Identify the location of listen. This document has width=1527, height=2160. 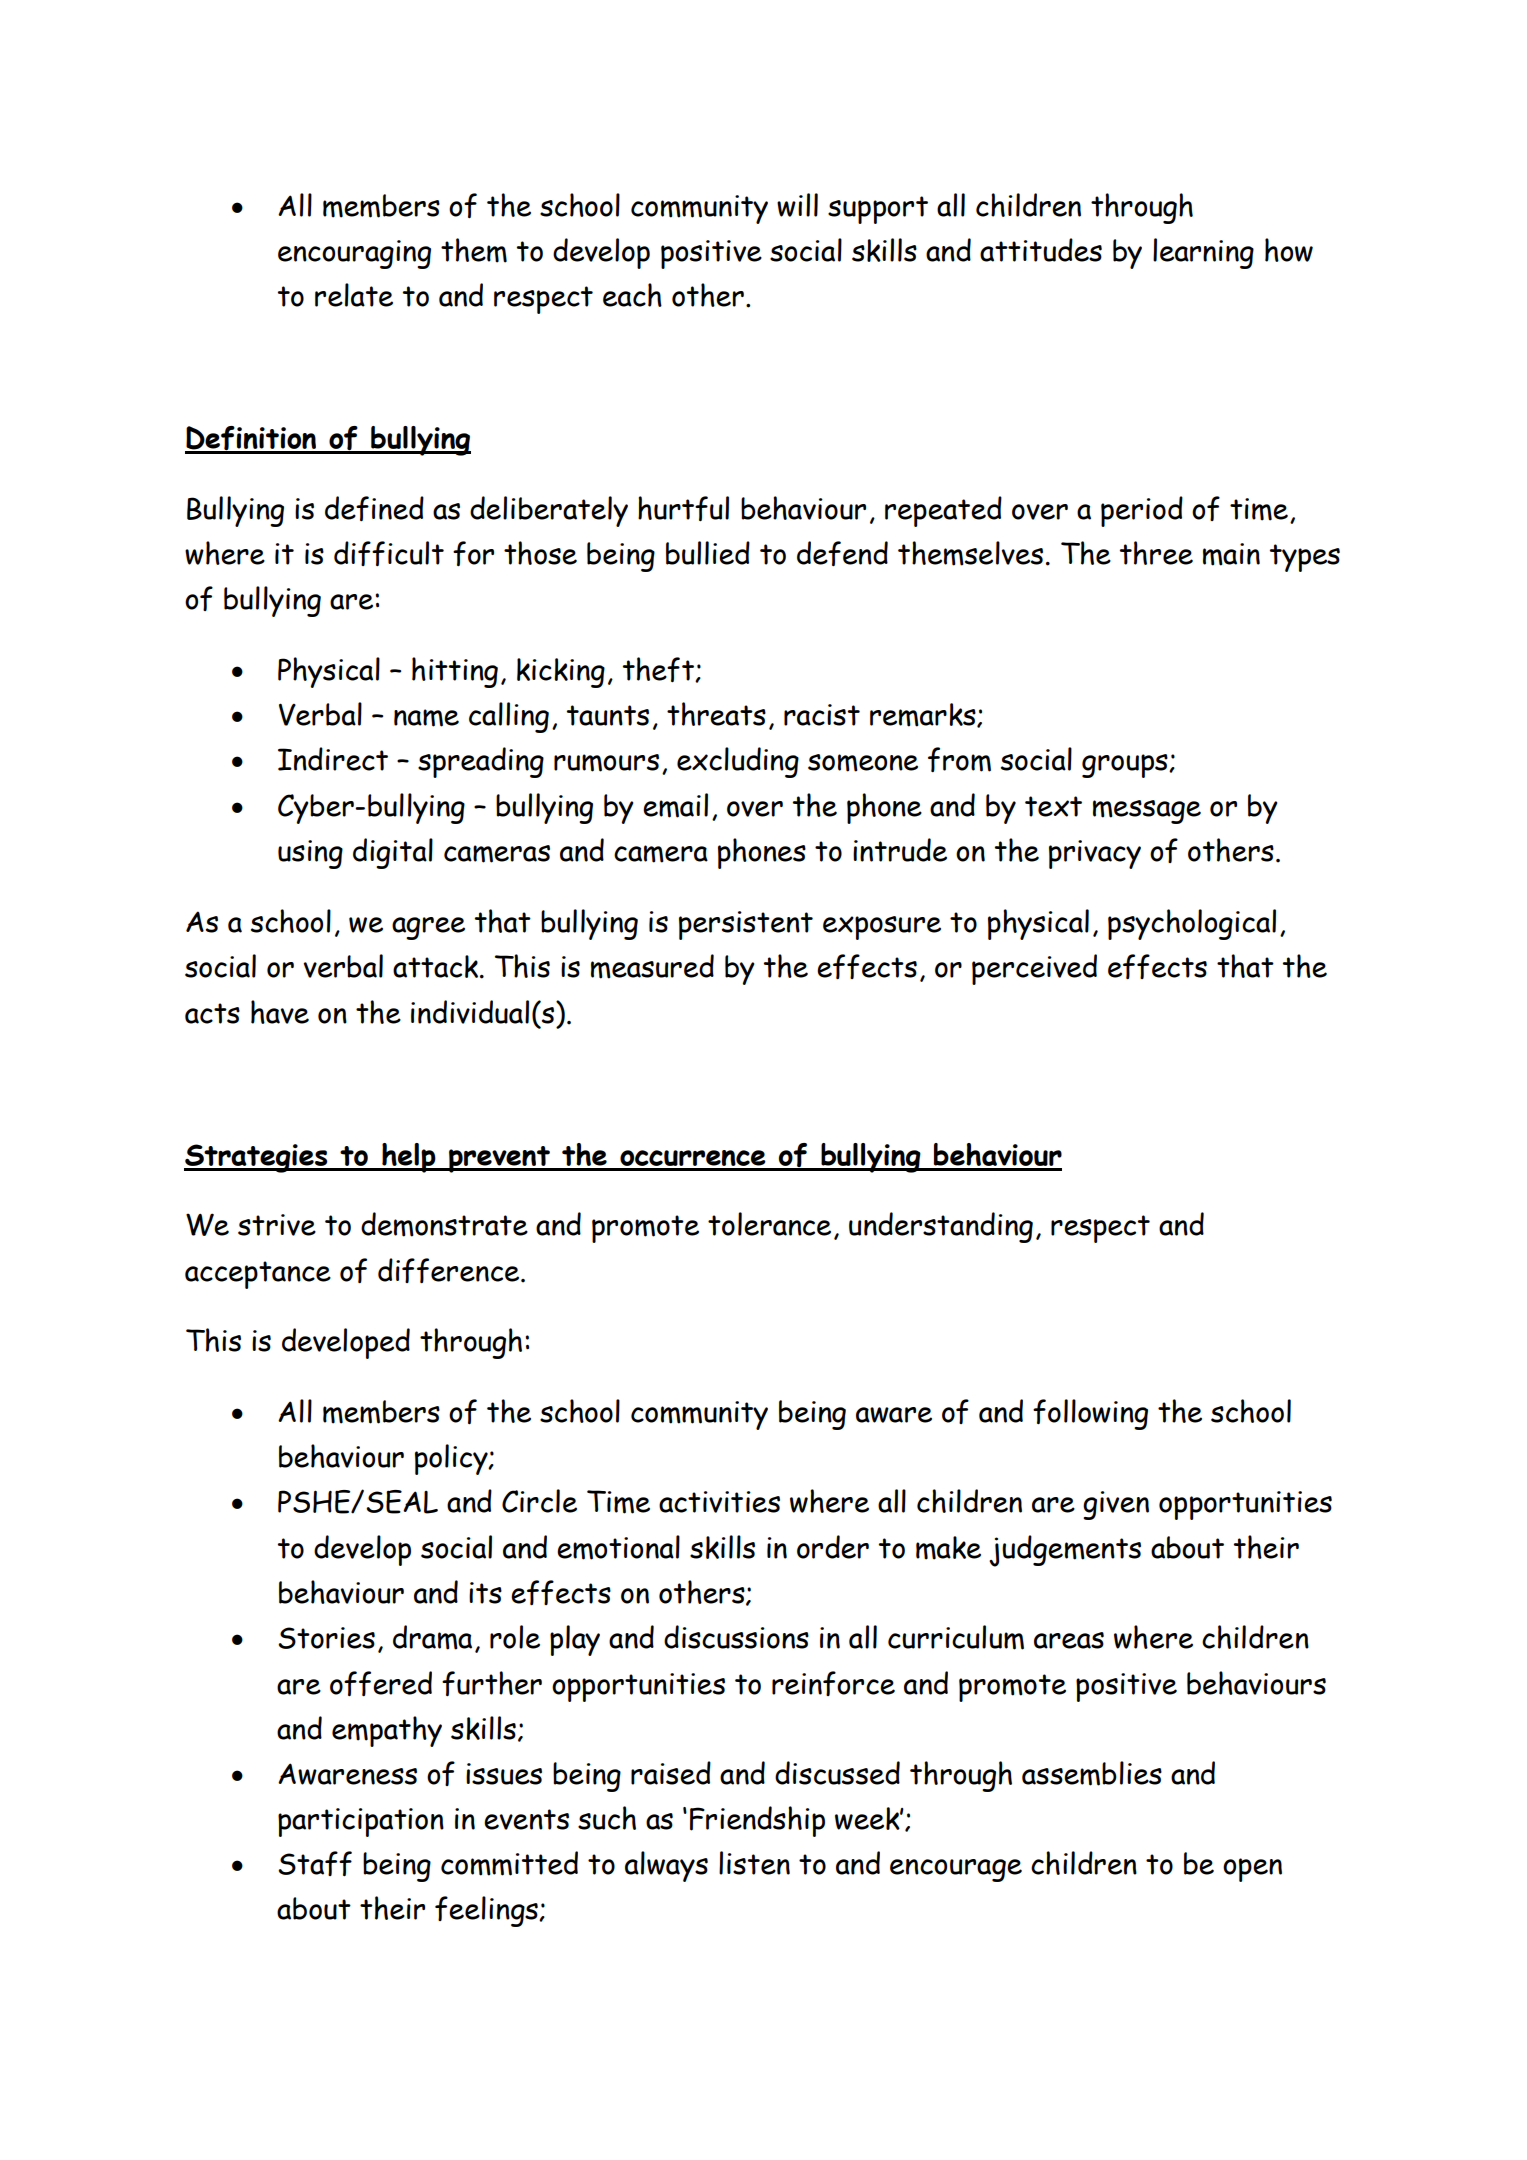
(754, 1863).
